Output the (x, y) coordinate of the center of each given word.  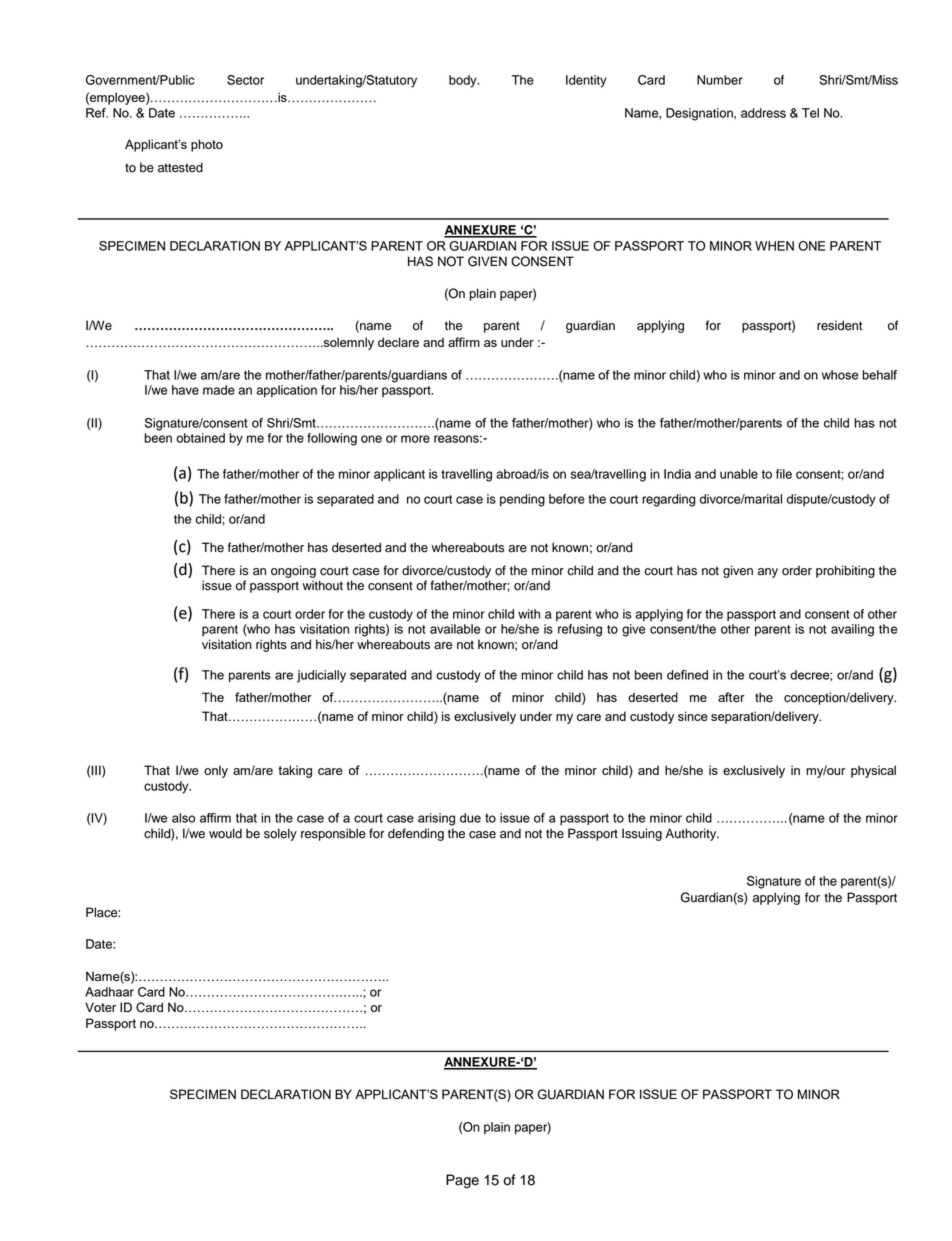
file (784, 474)
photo (207, 145)
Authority (692, 834)
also (183, 818)
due (470, 818)
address (763, 113)
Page (462, 1181)
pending (522, 500)
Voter (100, 1007)
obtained (200, 438)
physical (873, 771)
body (464, 81)
